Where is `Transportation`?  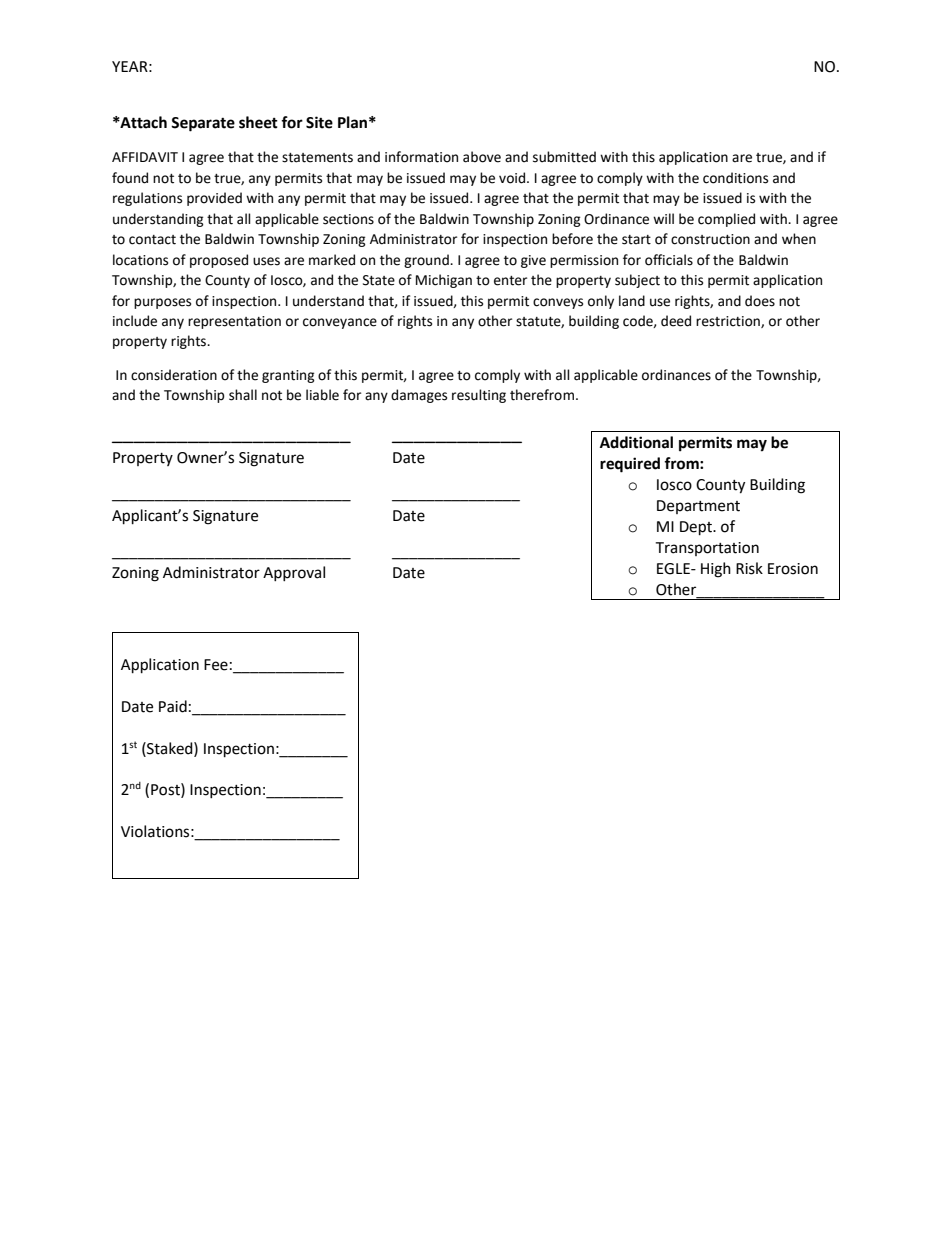
Transportation is located at coordinates (707, 549).
